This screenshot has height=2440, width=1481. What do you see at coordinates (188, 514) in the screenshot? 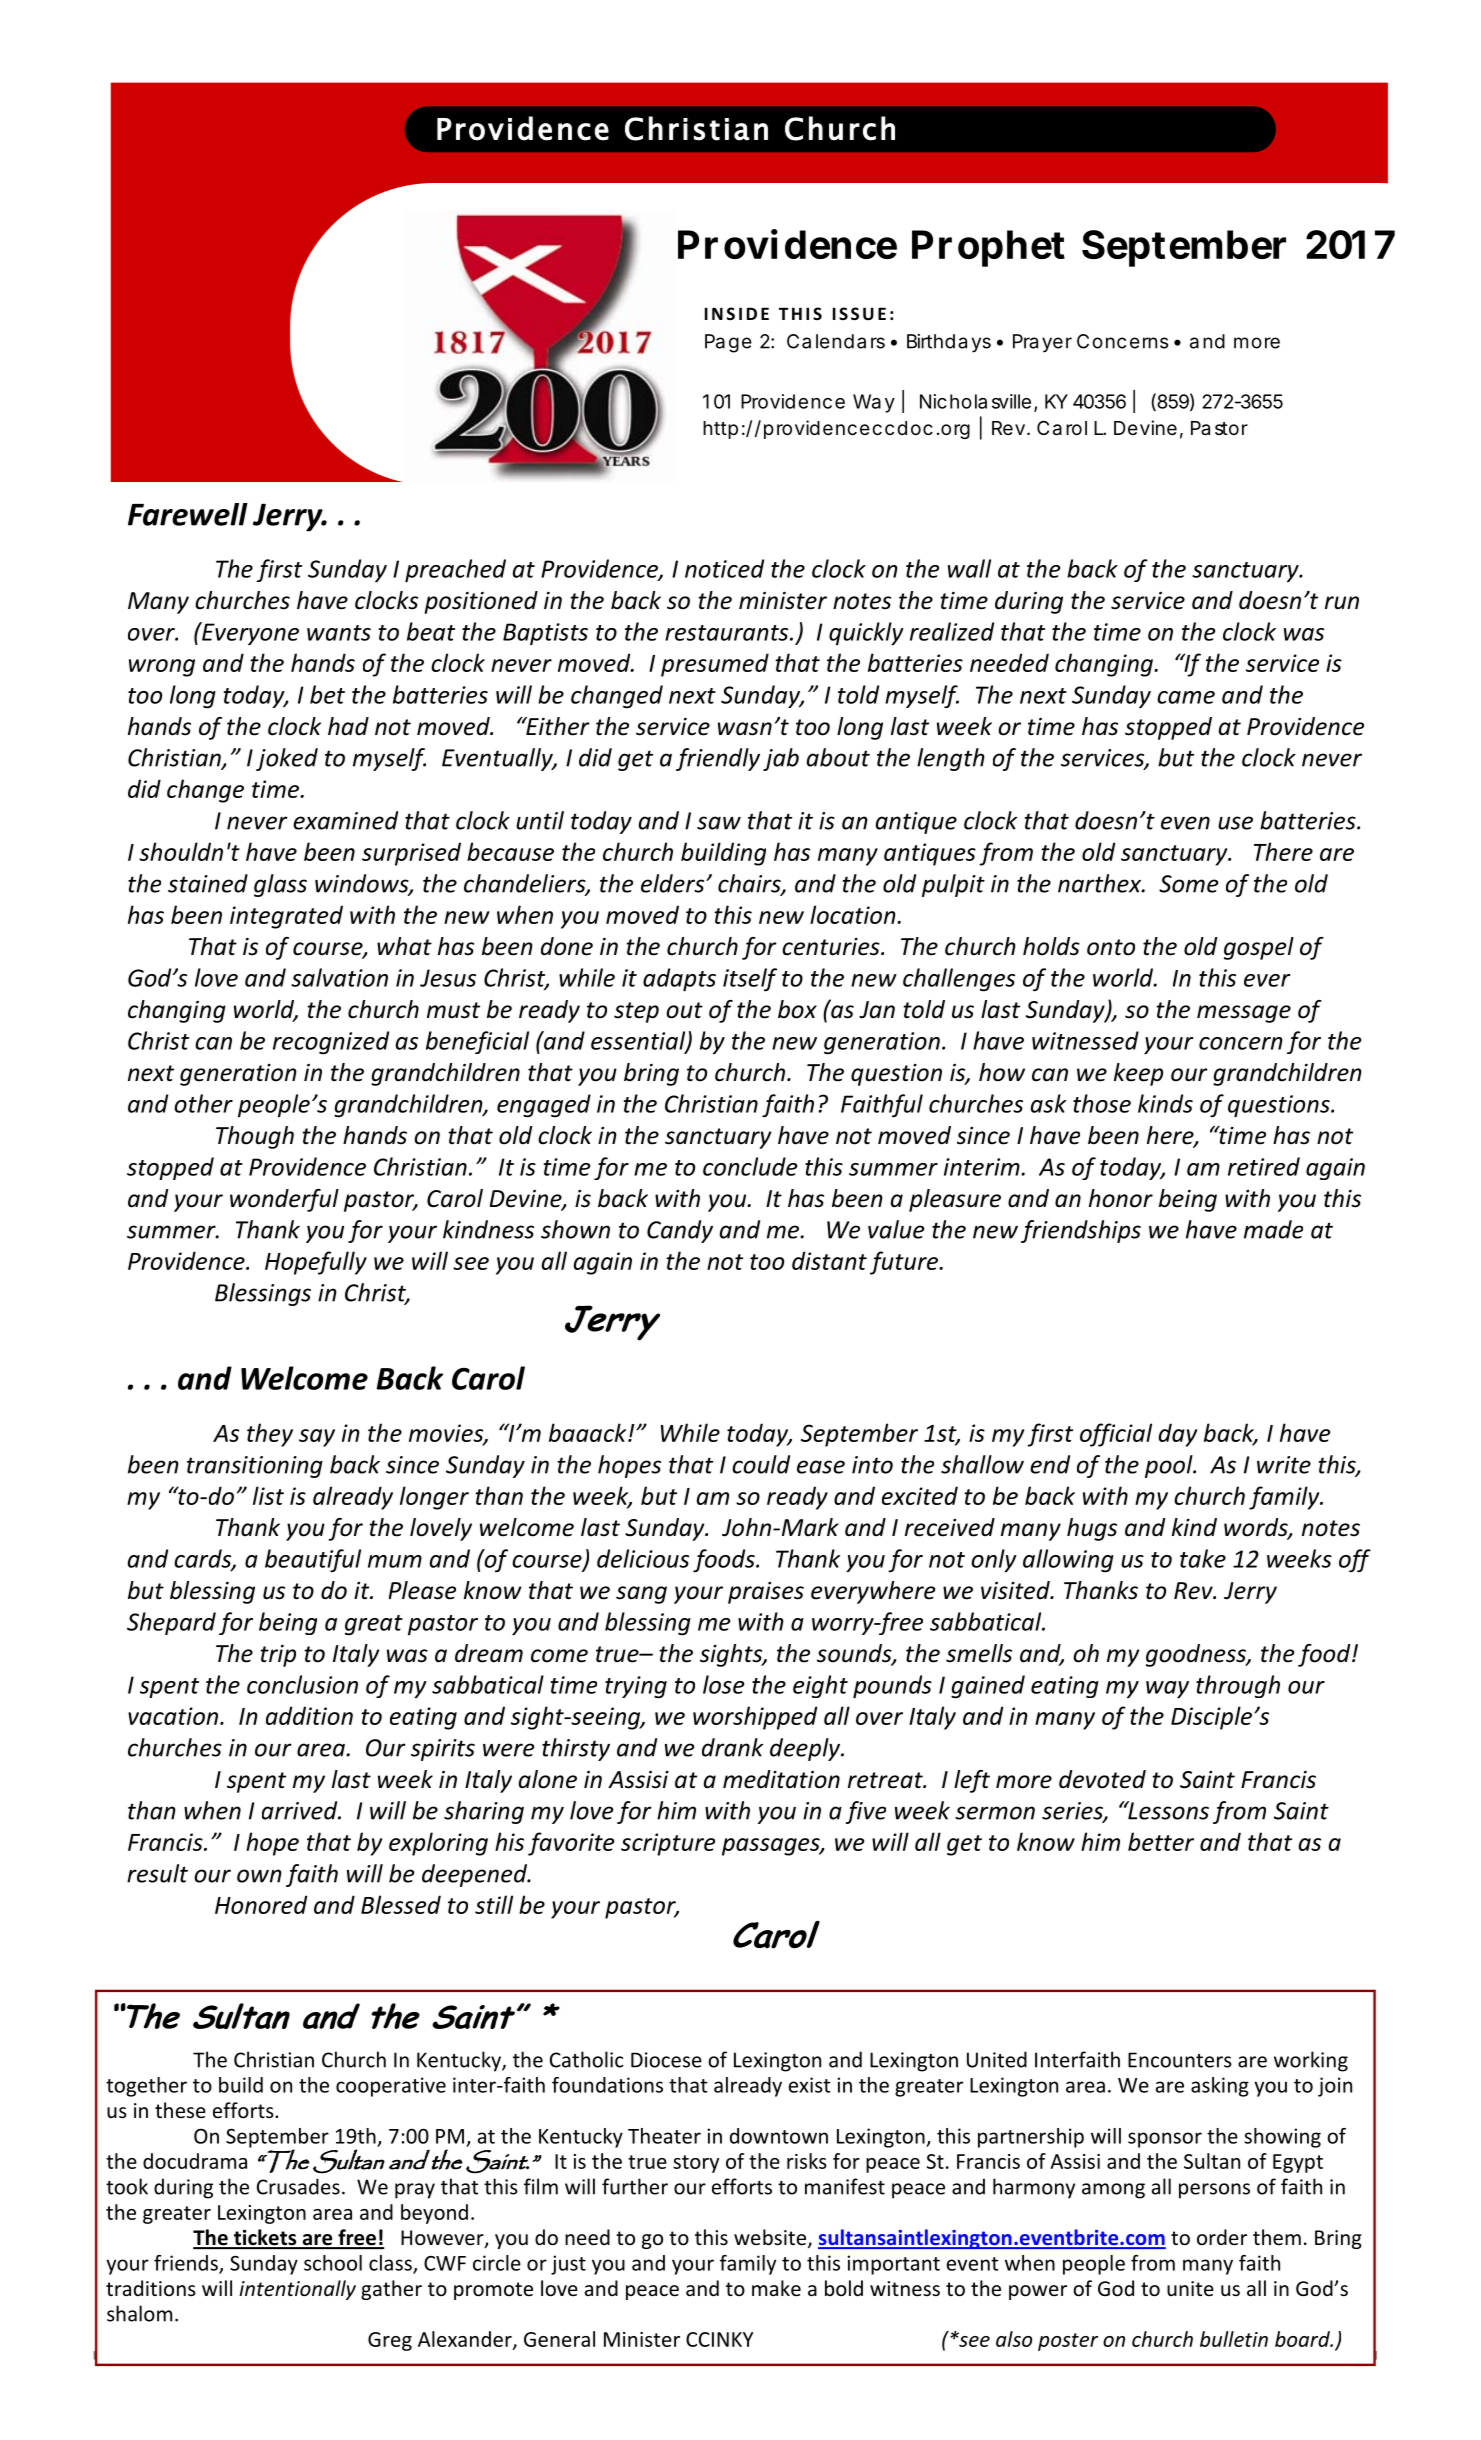
I see `Farewell` at bounding box center [188, 514].
